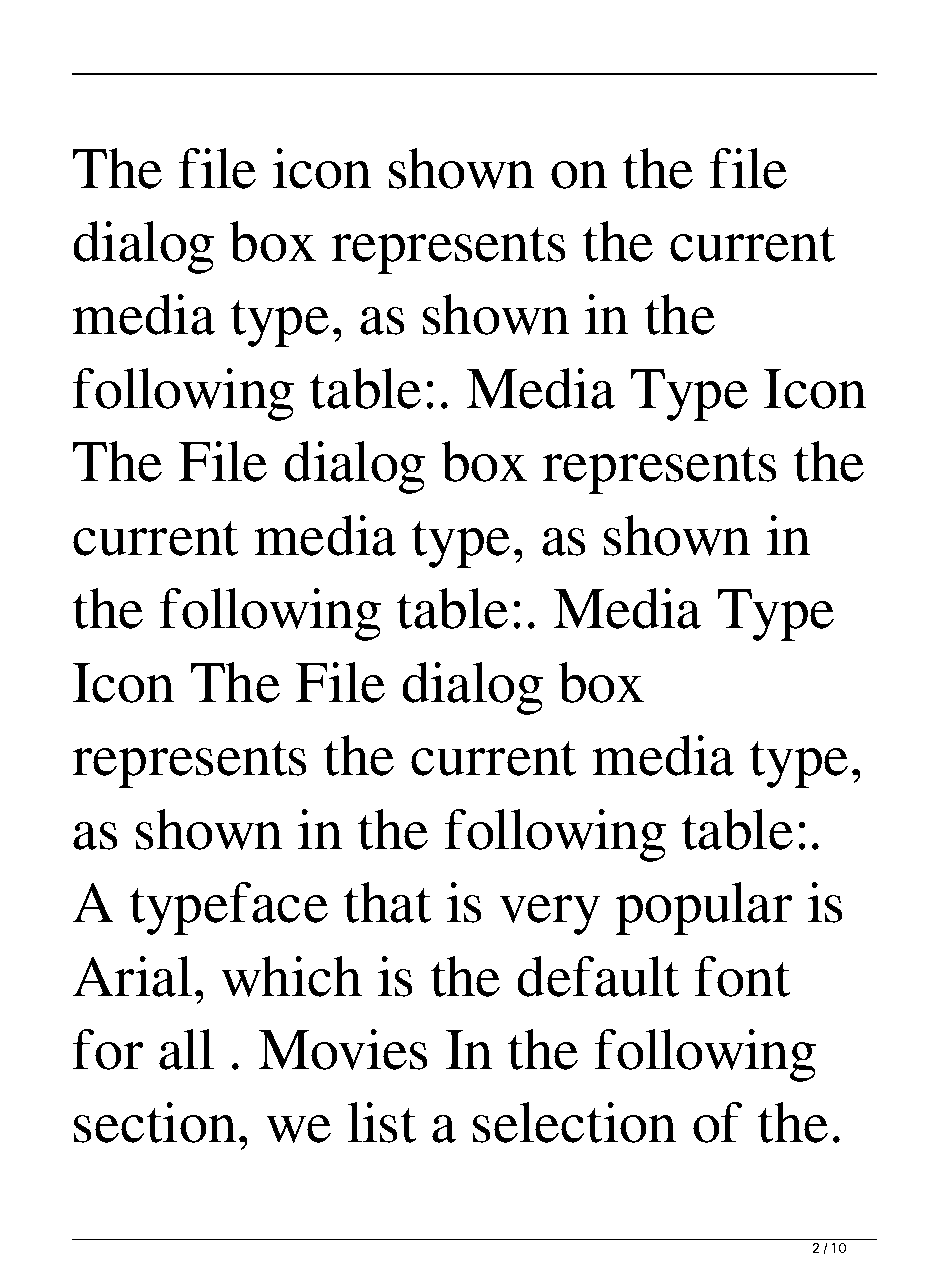 The width and height of the screenshot is (949, 1288). I want to click on Arial, so click(132, 976).
